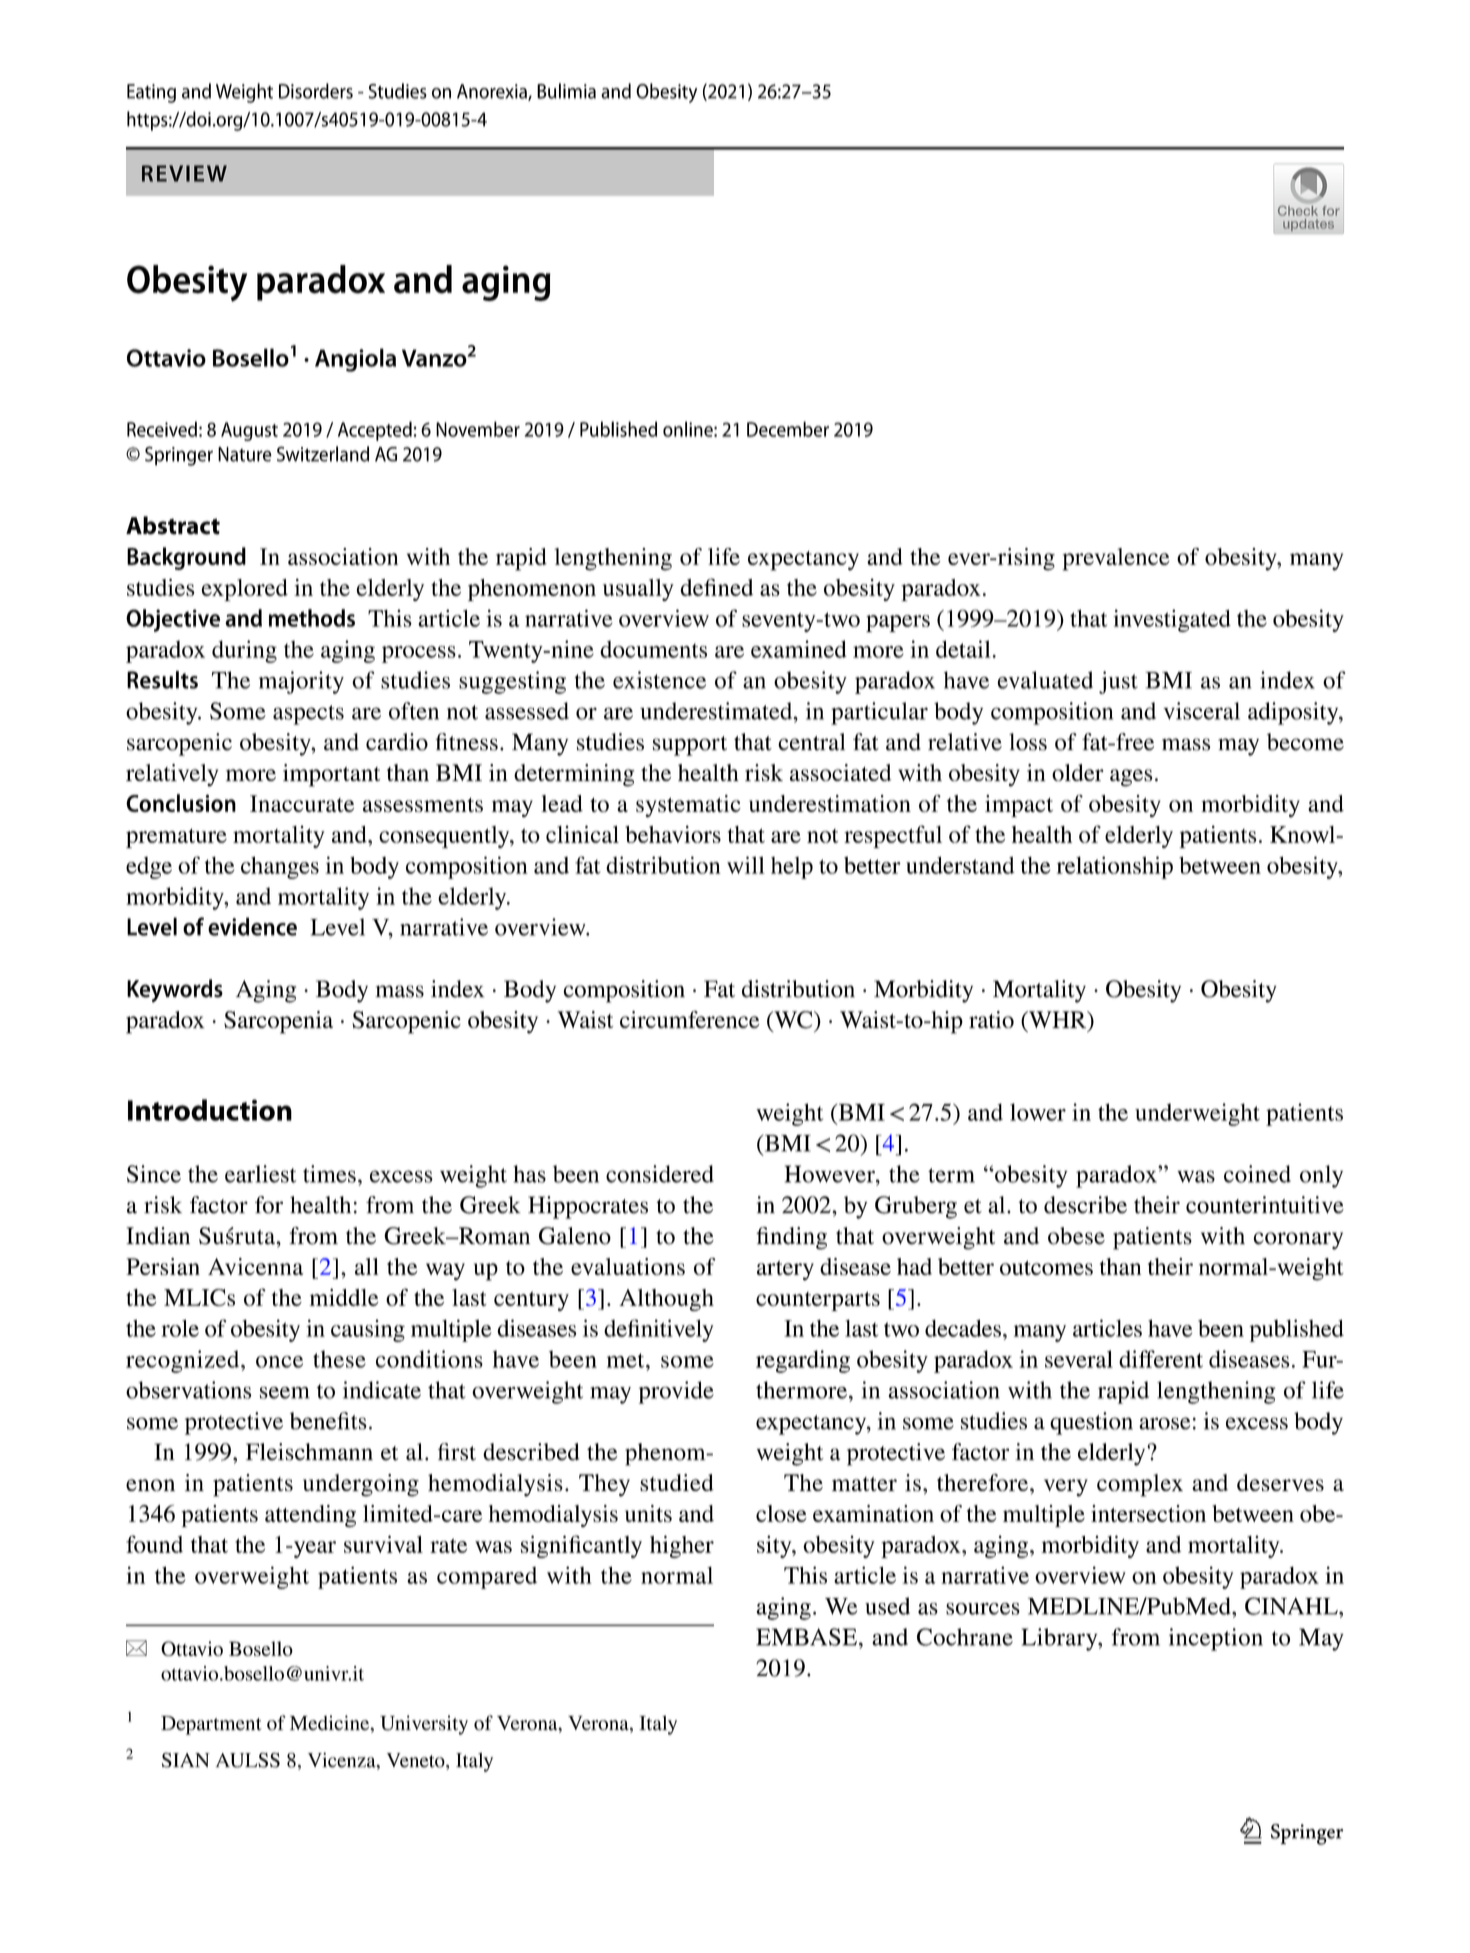 The image size is (1470, 1953). I want to click on Disorders, so click(316, 91).
